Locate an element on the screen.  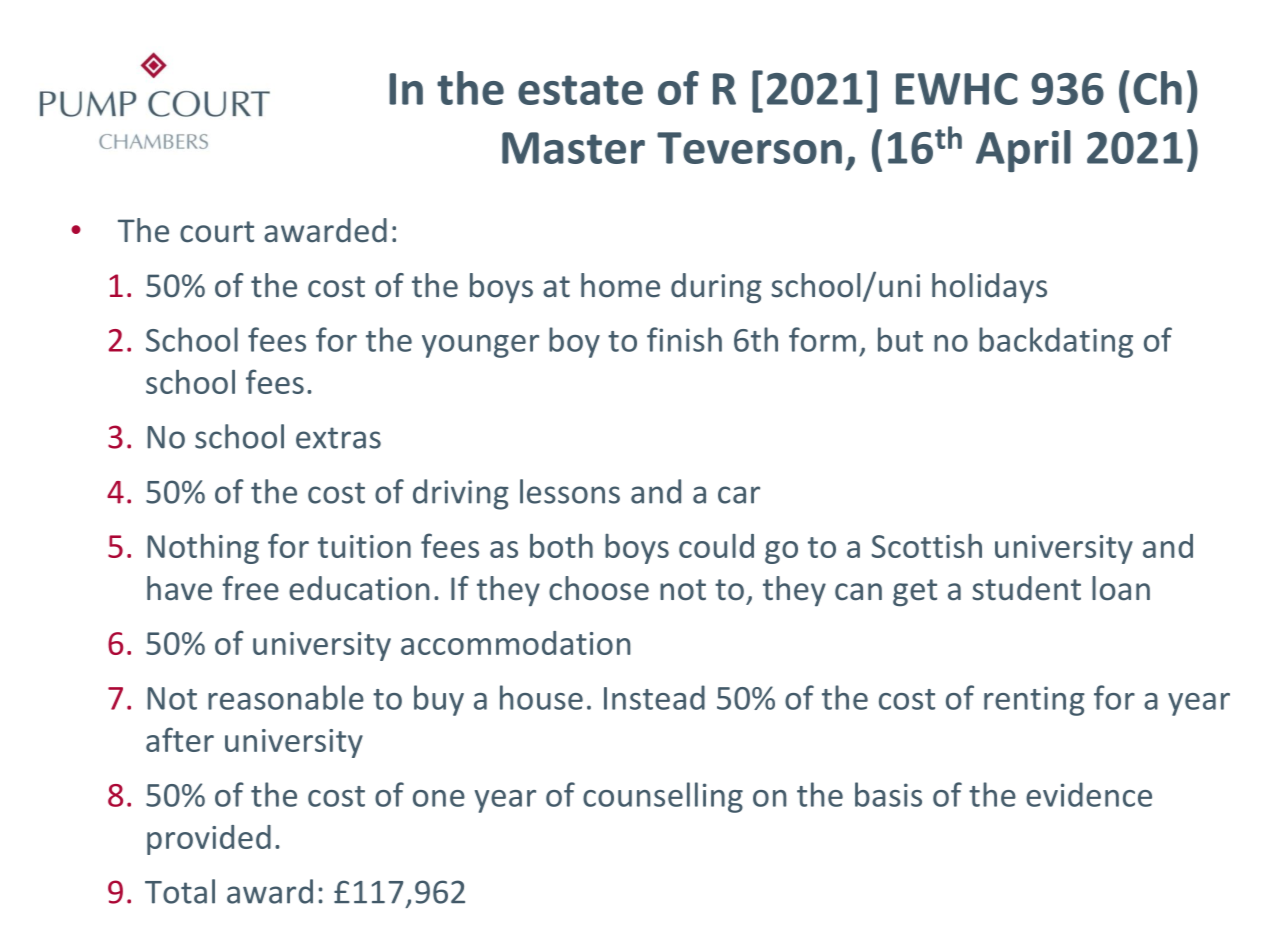
renting is located at coordinates (1034, 701).
